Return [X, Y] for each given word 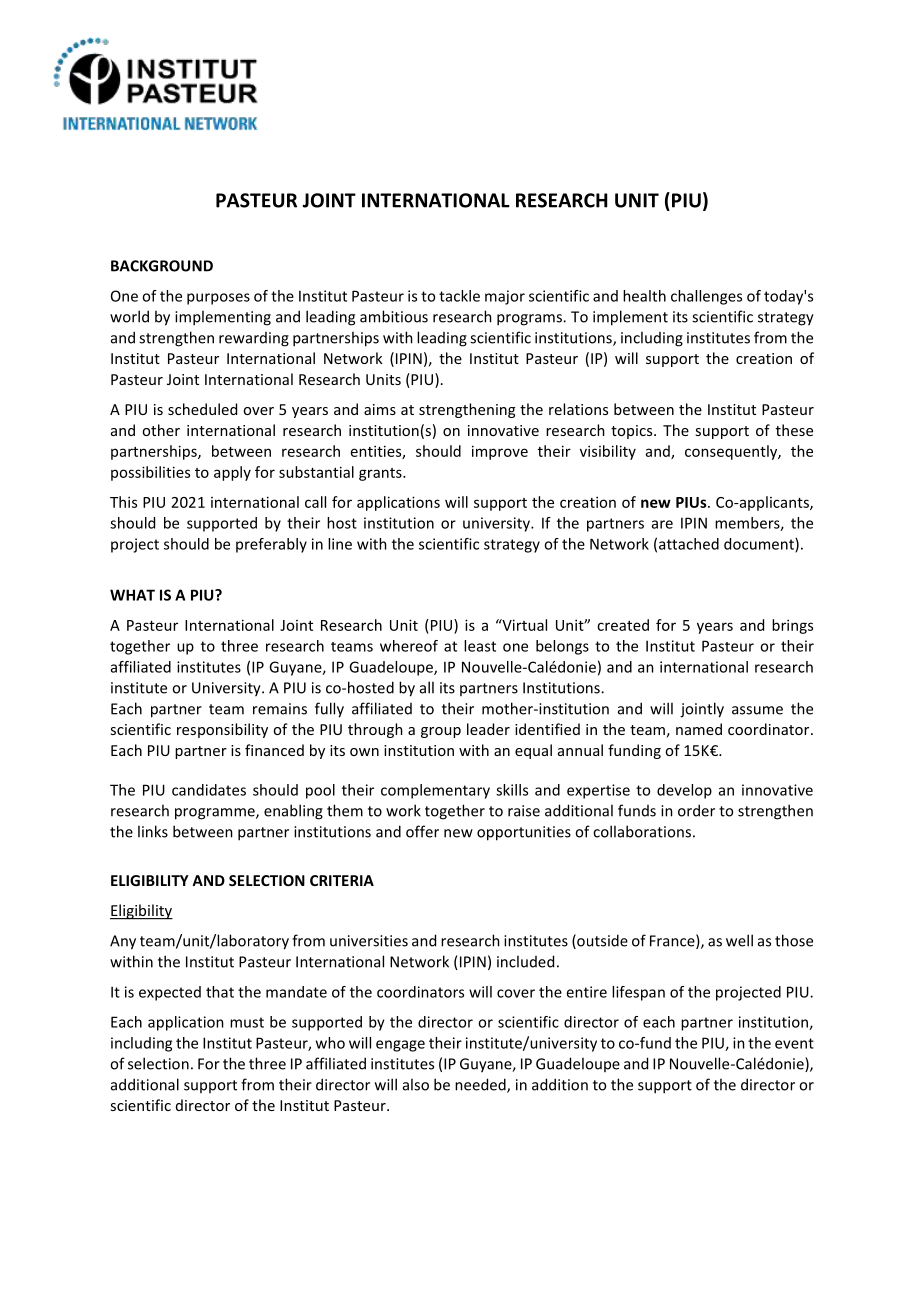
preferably [271, 545]
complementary [435, 791]
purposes [218, 299]
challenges [706, 297]
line [340, 544]
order [696, 810]
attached [689, 544]
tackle [459, 296]
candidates [209, 790]
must [247, 1022]
